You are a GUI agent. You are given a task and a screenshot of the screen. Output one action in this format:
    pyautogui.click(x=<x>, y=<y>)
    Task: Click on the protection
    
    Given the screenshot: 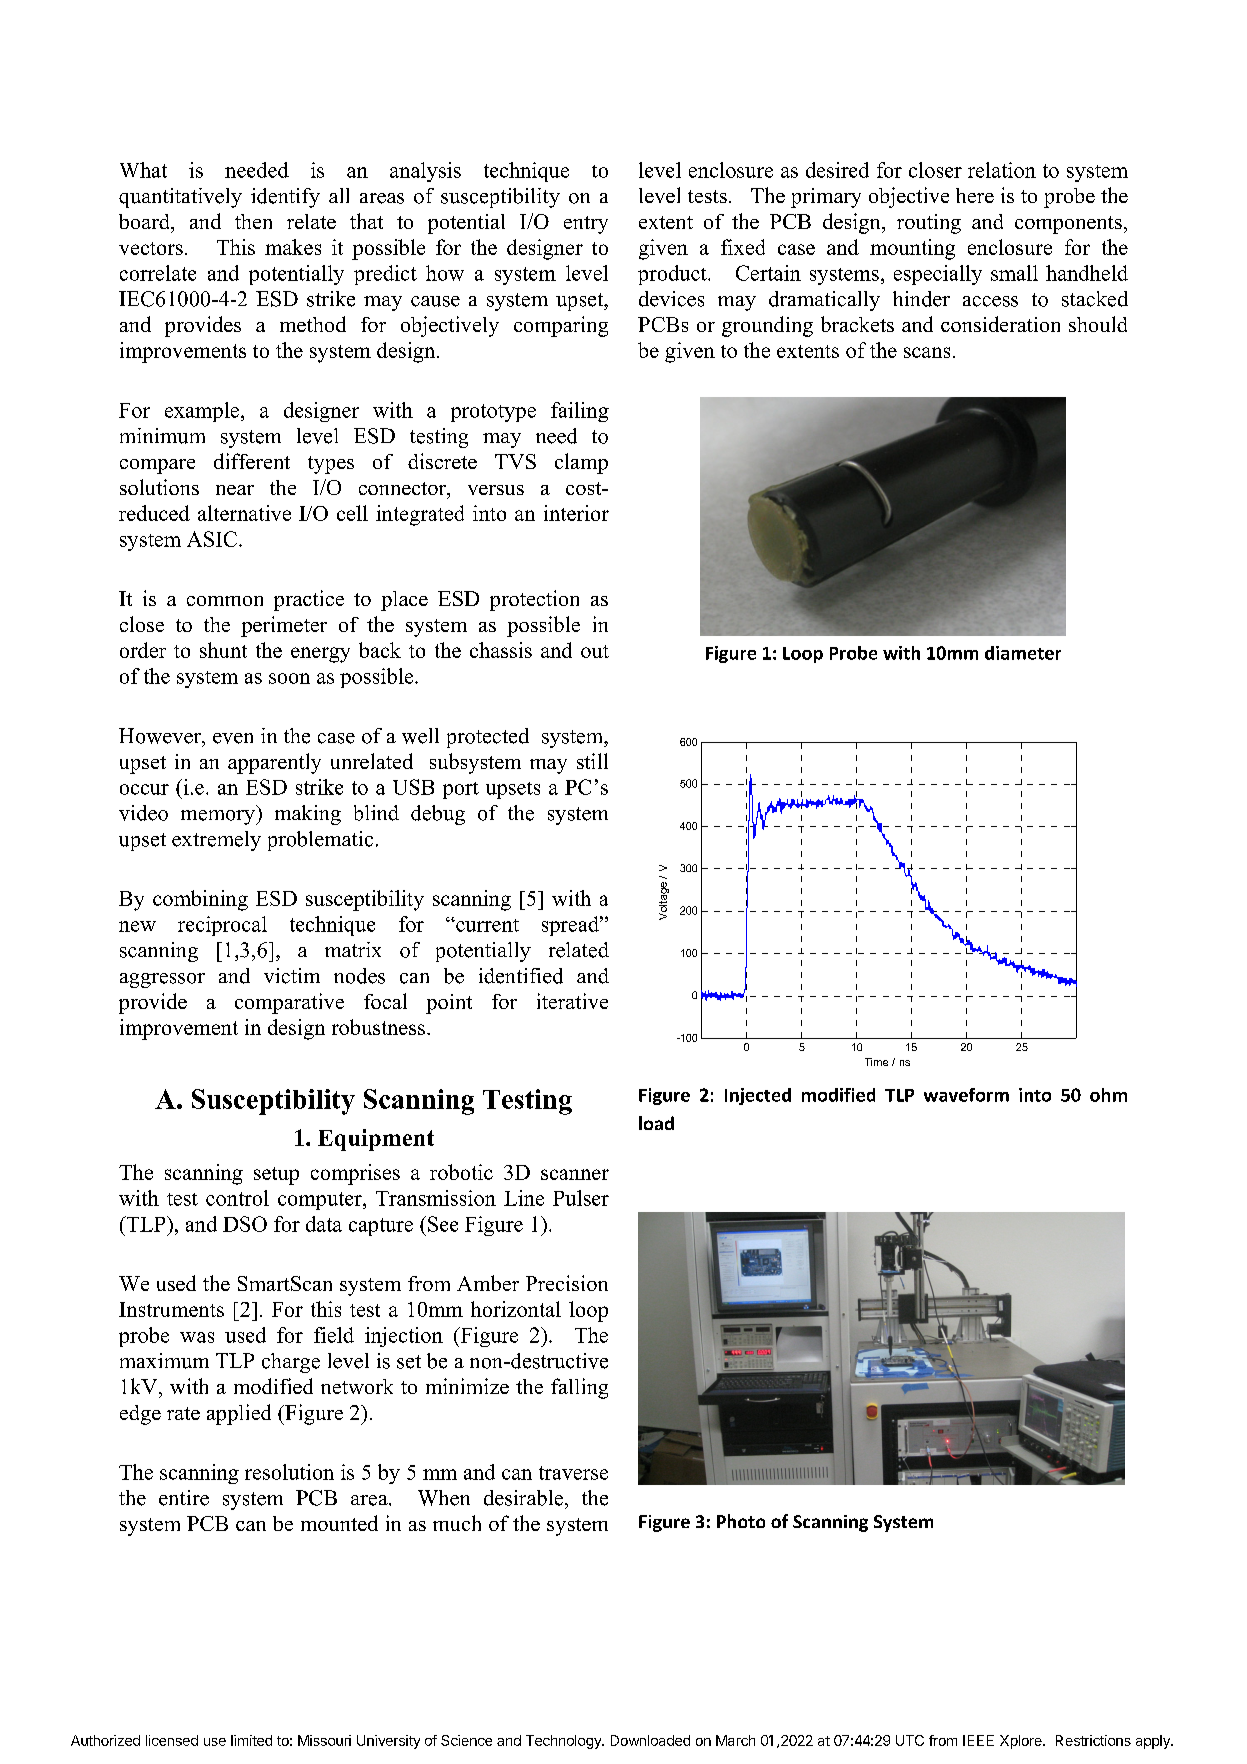 What is the action you would take?
    pyautogui.click(x=534, y=600)
